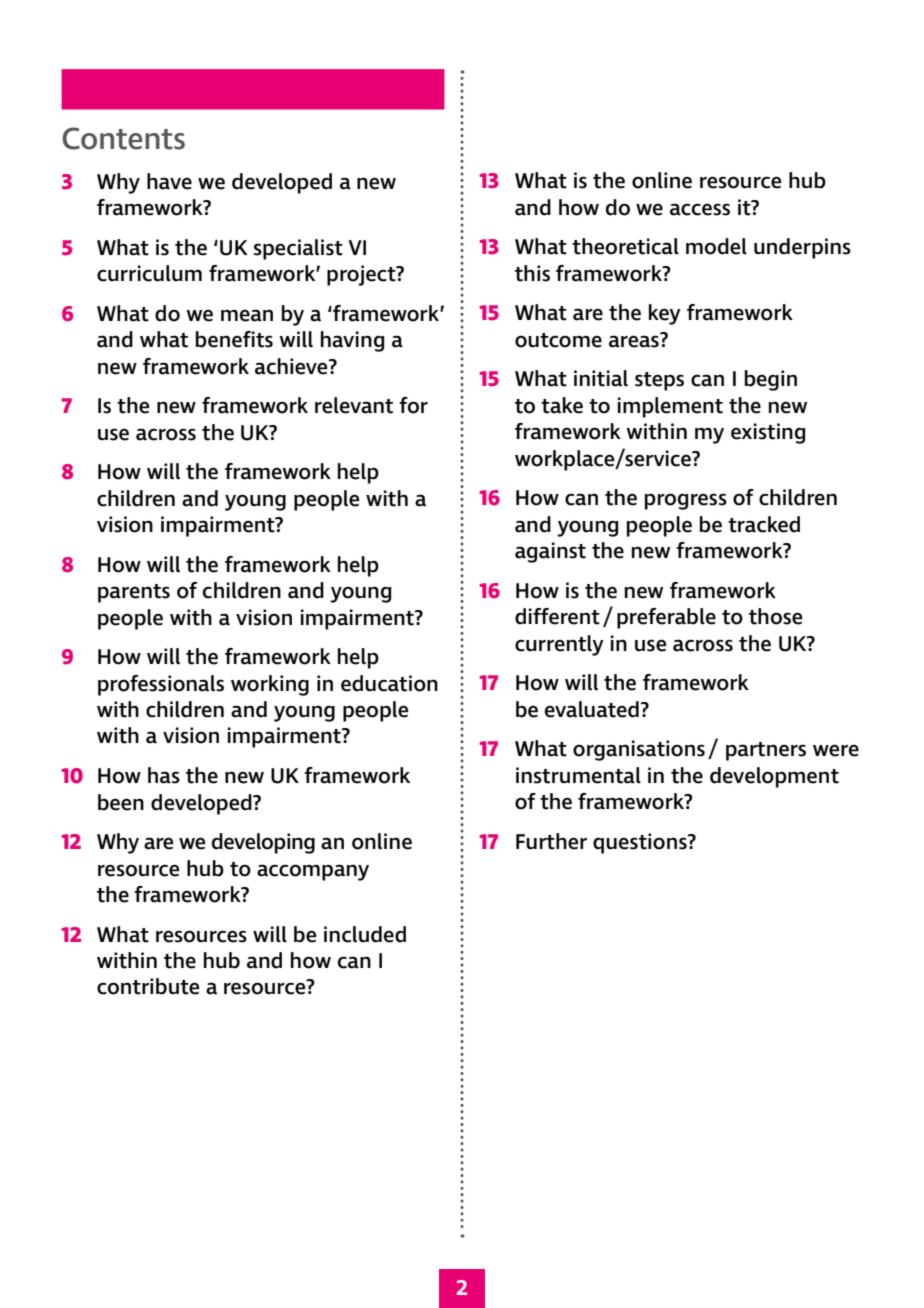 The height and width of the page is (1308, 924). What do you see at coordinates (161, 685) in the page?
I see `professionals` at bounding box center [161, 685].
